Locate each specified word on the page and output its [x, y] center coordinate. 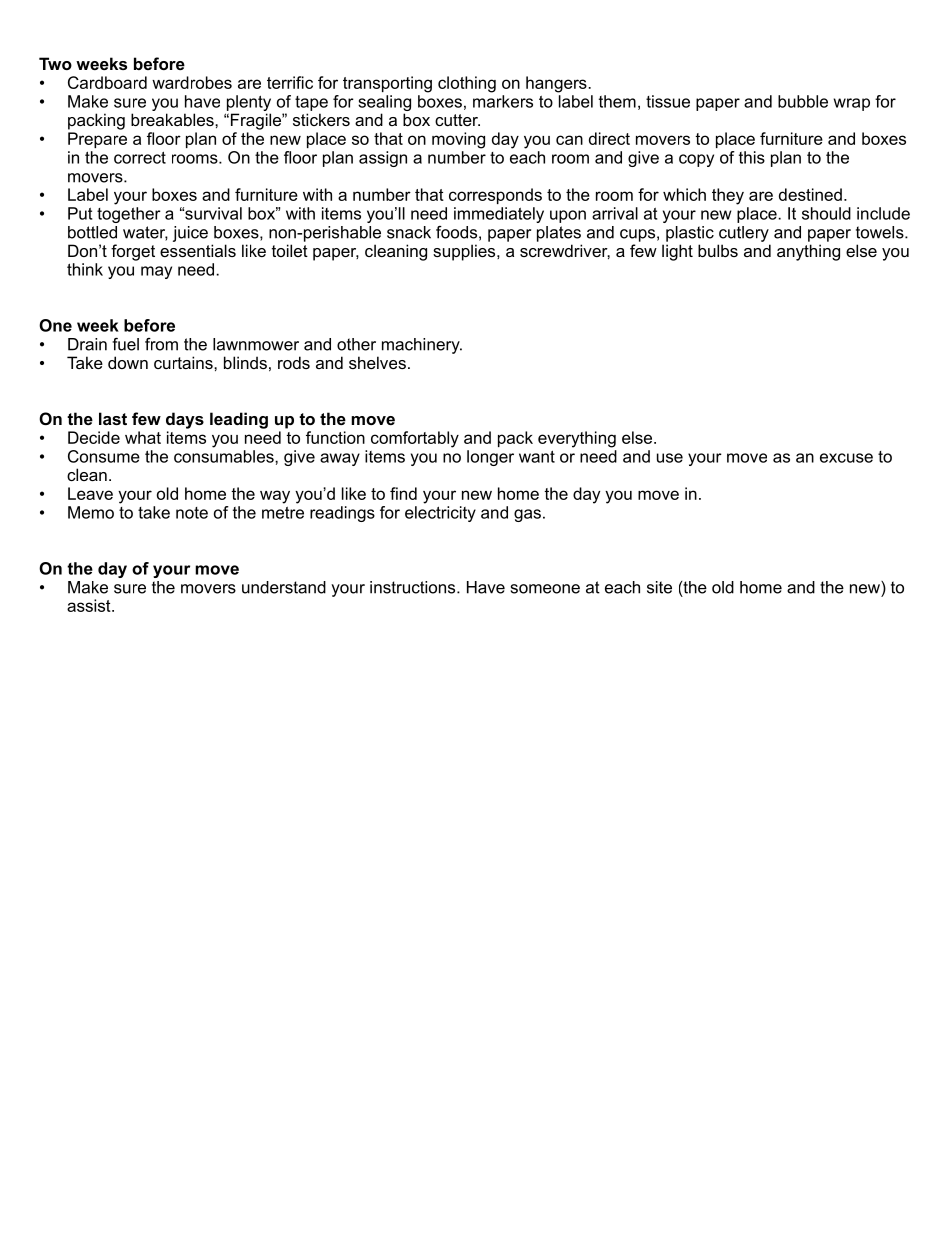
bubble [803, 101]
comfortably [415, 439]
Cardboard [107, 82]
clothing [467, 84]
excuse [846, 458]
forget [133, 252]
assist [90, 605]
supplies [465, 252]
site [659, 587]
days [185, 420]
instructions [414, 587]
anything [808, 252]
